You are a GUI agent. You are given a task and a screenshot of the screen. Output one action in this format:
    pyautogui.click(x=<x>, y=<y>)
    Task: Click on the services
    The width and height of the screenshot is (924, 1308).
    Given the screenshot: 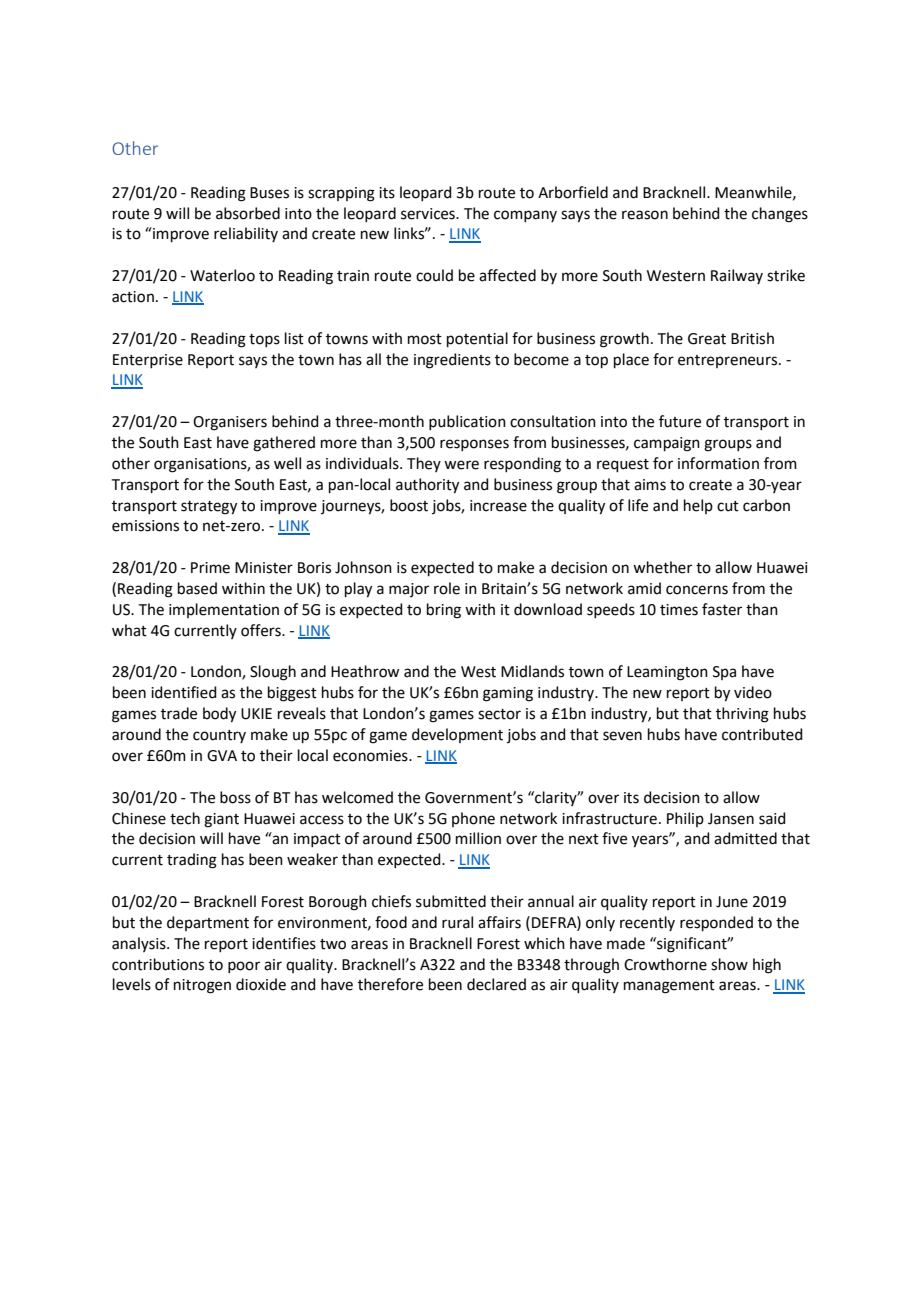 What is the action you would take?
    pyautogui.click(x=429, y=214)
